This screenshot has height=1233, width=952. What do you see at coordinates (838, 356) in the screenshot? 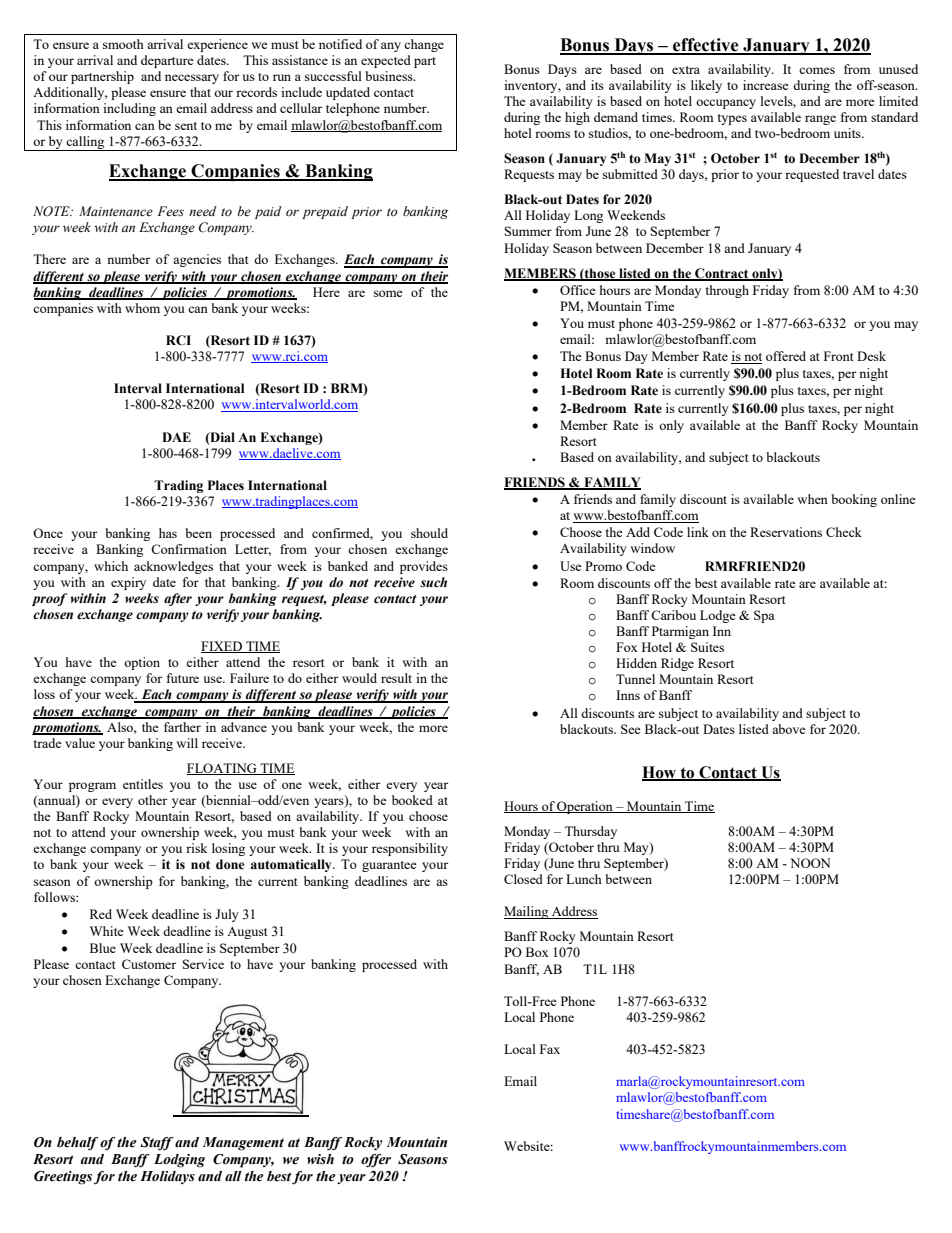
I see `Front` at bounding box center [838, 356].
